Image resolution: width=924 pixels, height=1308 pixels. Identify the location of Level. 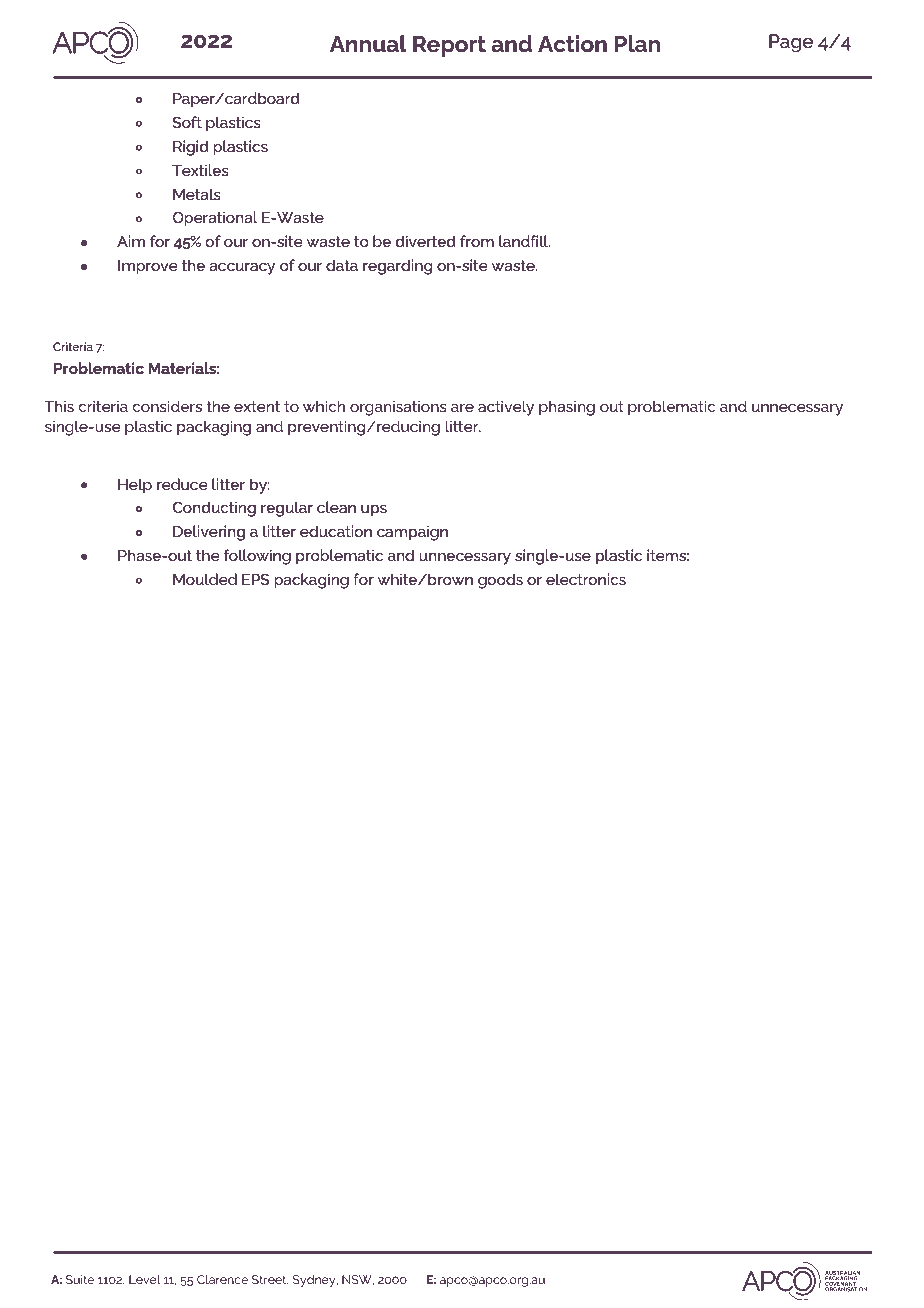
(145, 1279).
